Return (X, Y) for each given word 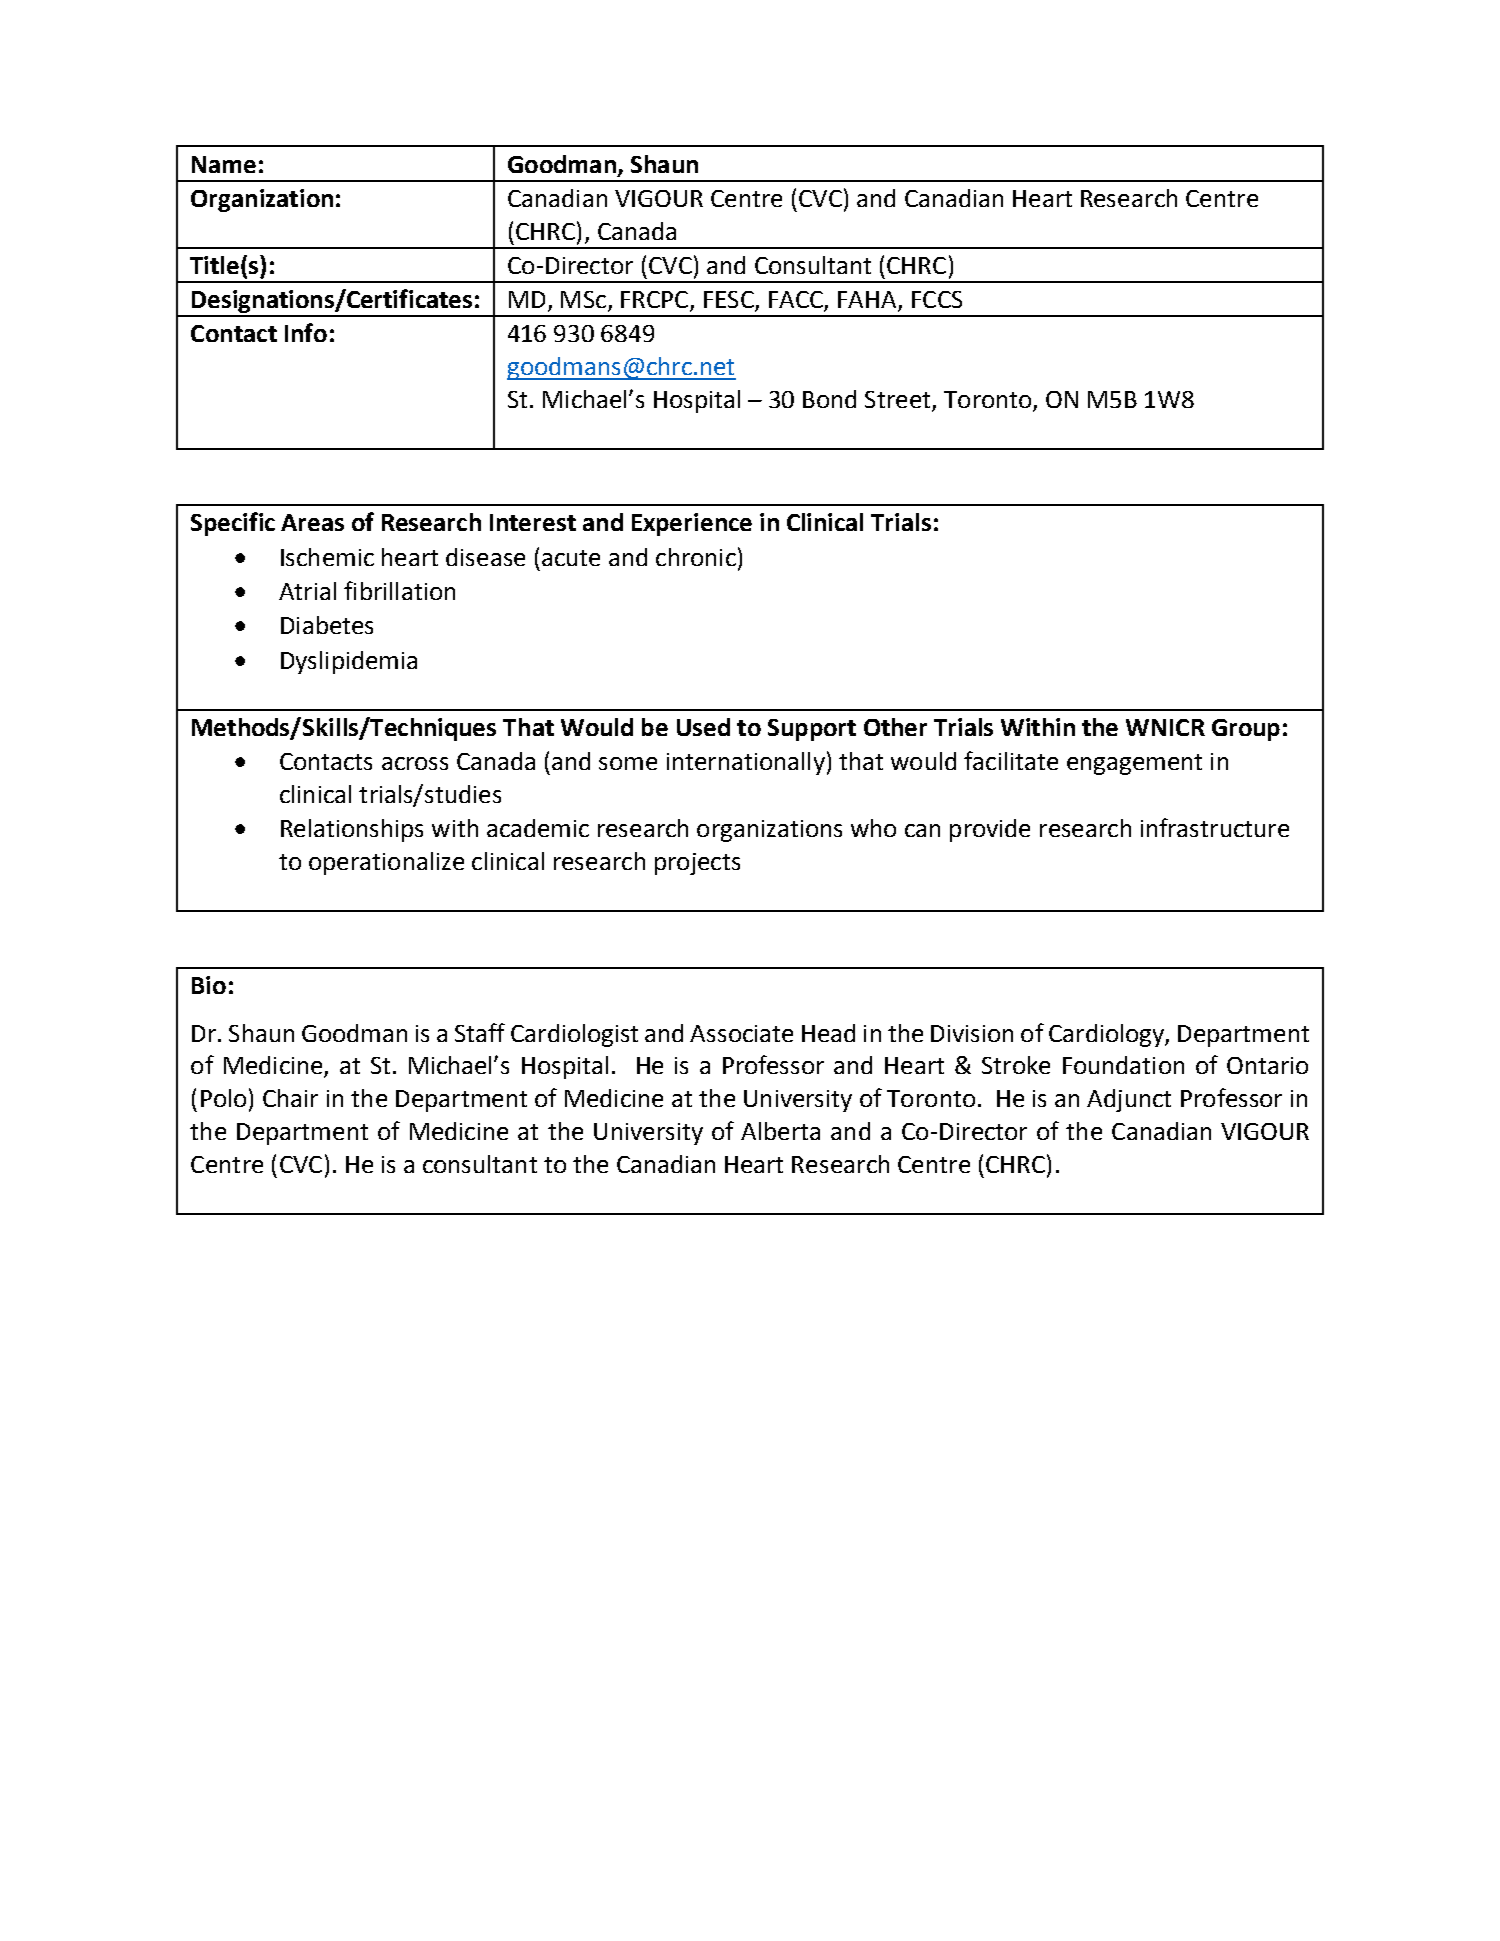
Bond (829, 399)
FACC (797, 301)
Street (899, 401)
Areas (312, 522)
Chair (290, 1098)
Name (224, 164)
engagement (1134, 764)
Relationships (352, 830)
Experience (692, 524)
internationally (746, 763)
